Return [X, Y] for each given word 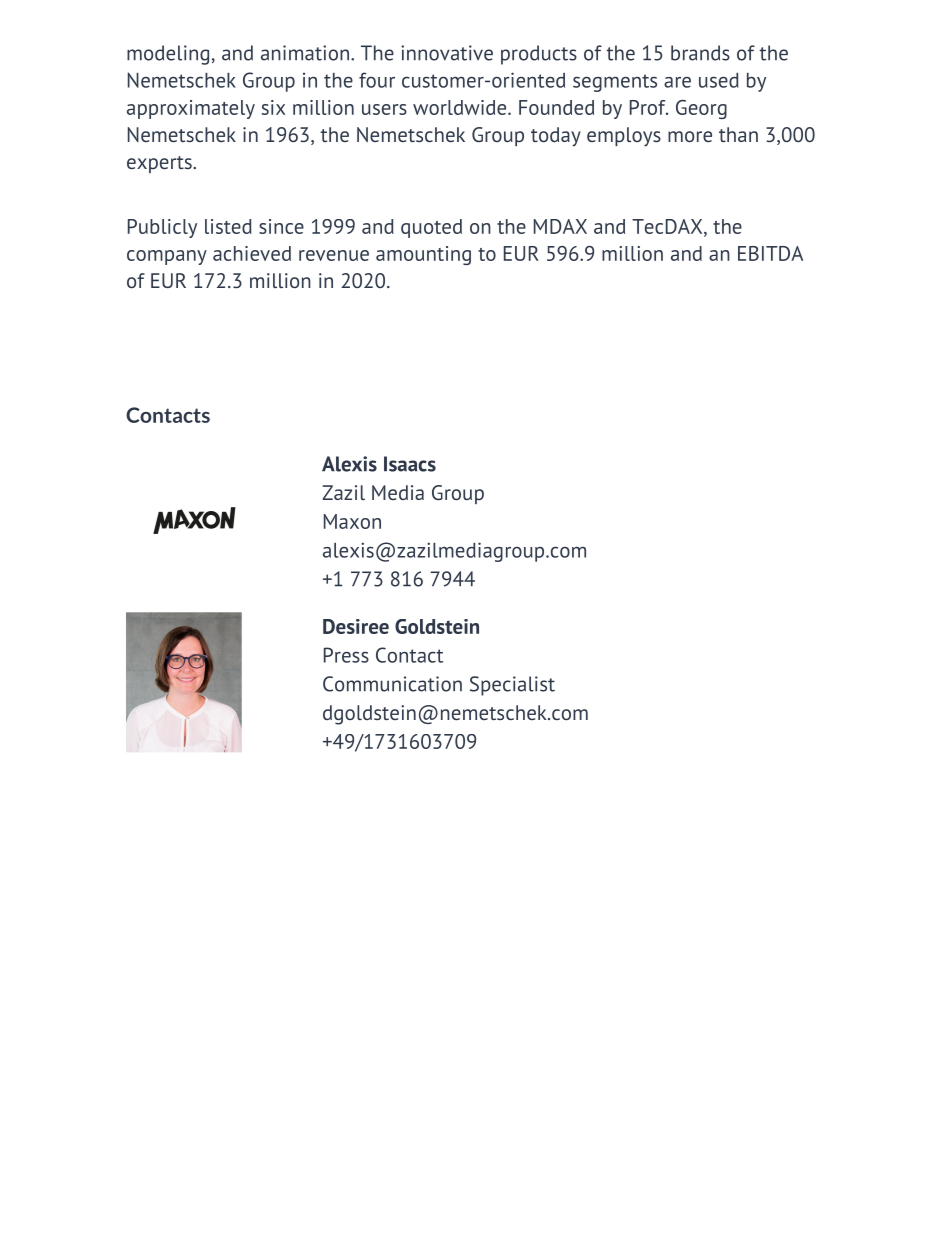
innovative [447, 53]
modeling [168, 55]
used [719, 80]
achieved [252, 253]
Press [346, 655]
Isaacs [410, 464]
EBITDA [770, 253]
